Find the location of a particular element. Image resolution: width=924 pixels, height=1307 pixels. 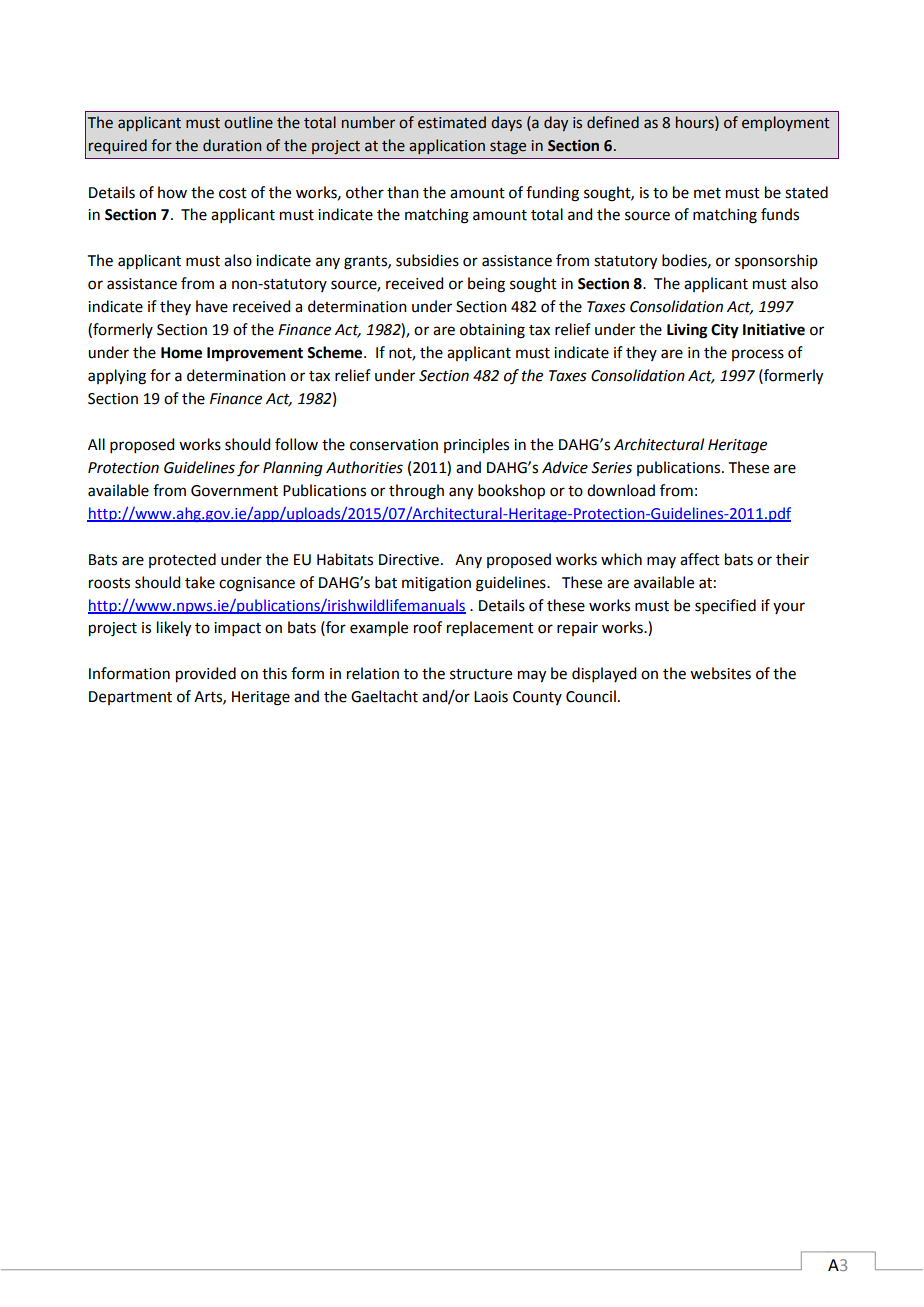

Directive is located at coordinates (409, 560).
